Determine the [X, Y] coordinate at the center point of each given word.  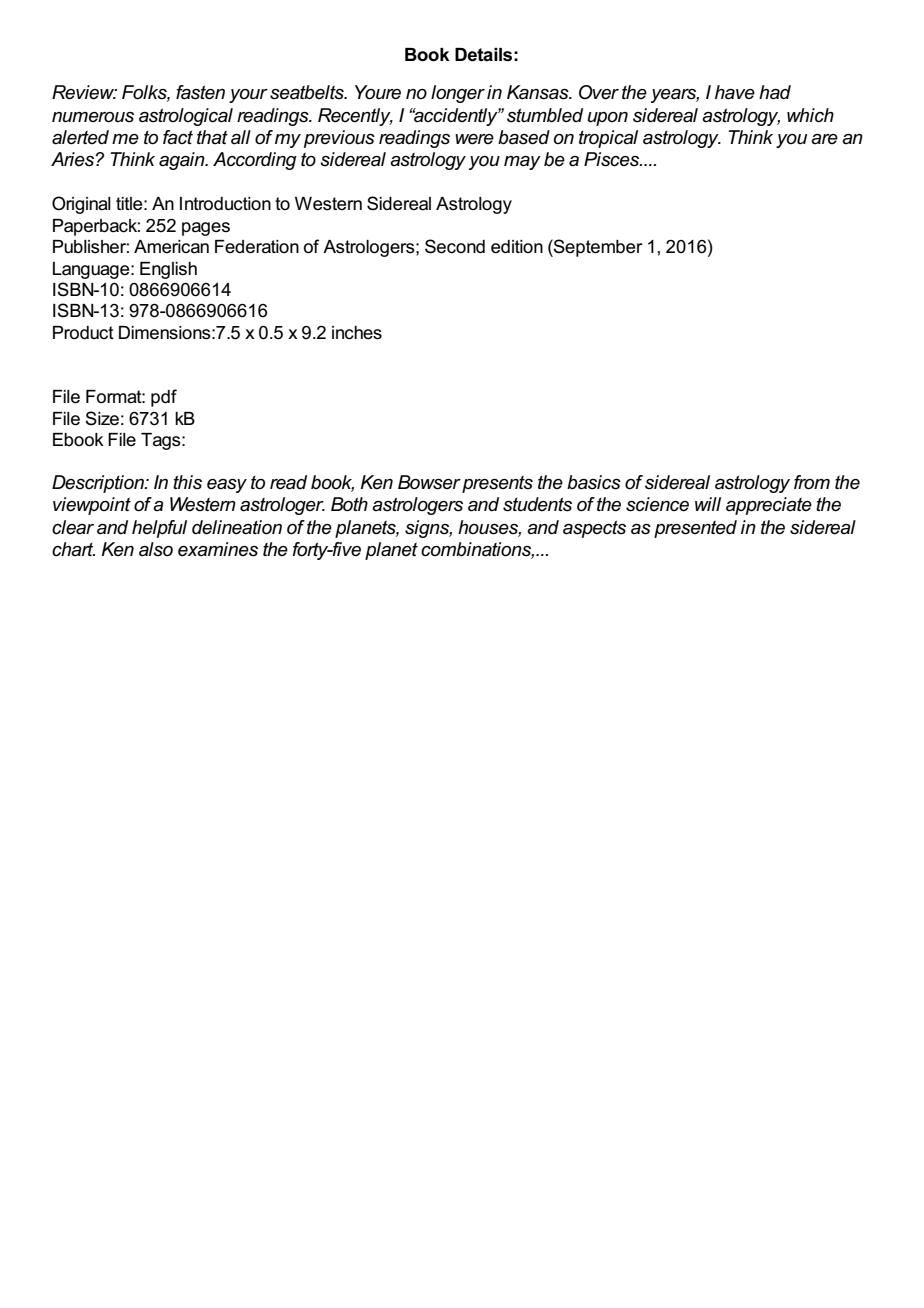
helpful [159, 529]
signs [428, 529]
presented [695, 529]
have [735, 92]
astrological [186, 117]
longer [458, 94]
